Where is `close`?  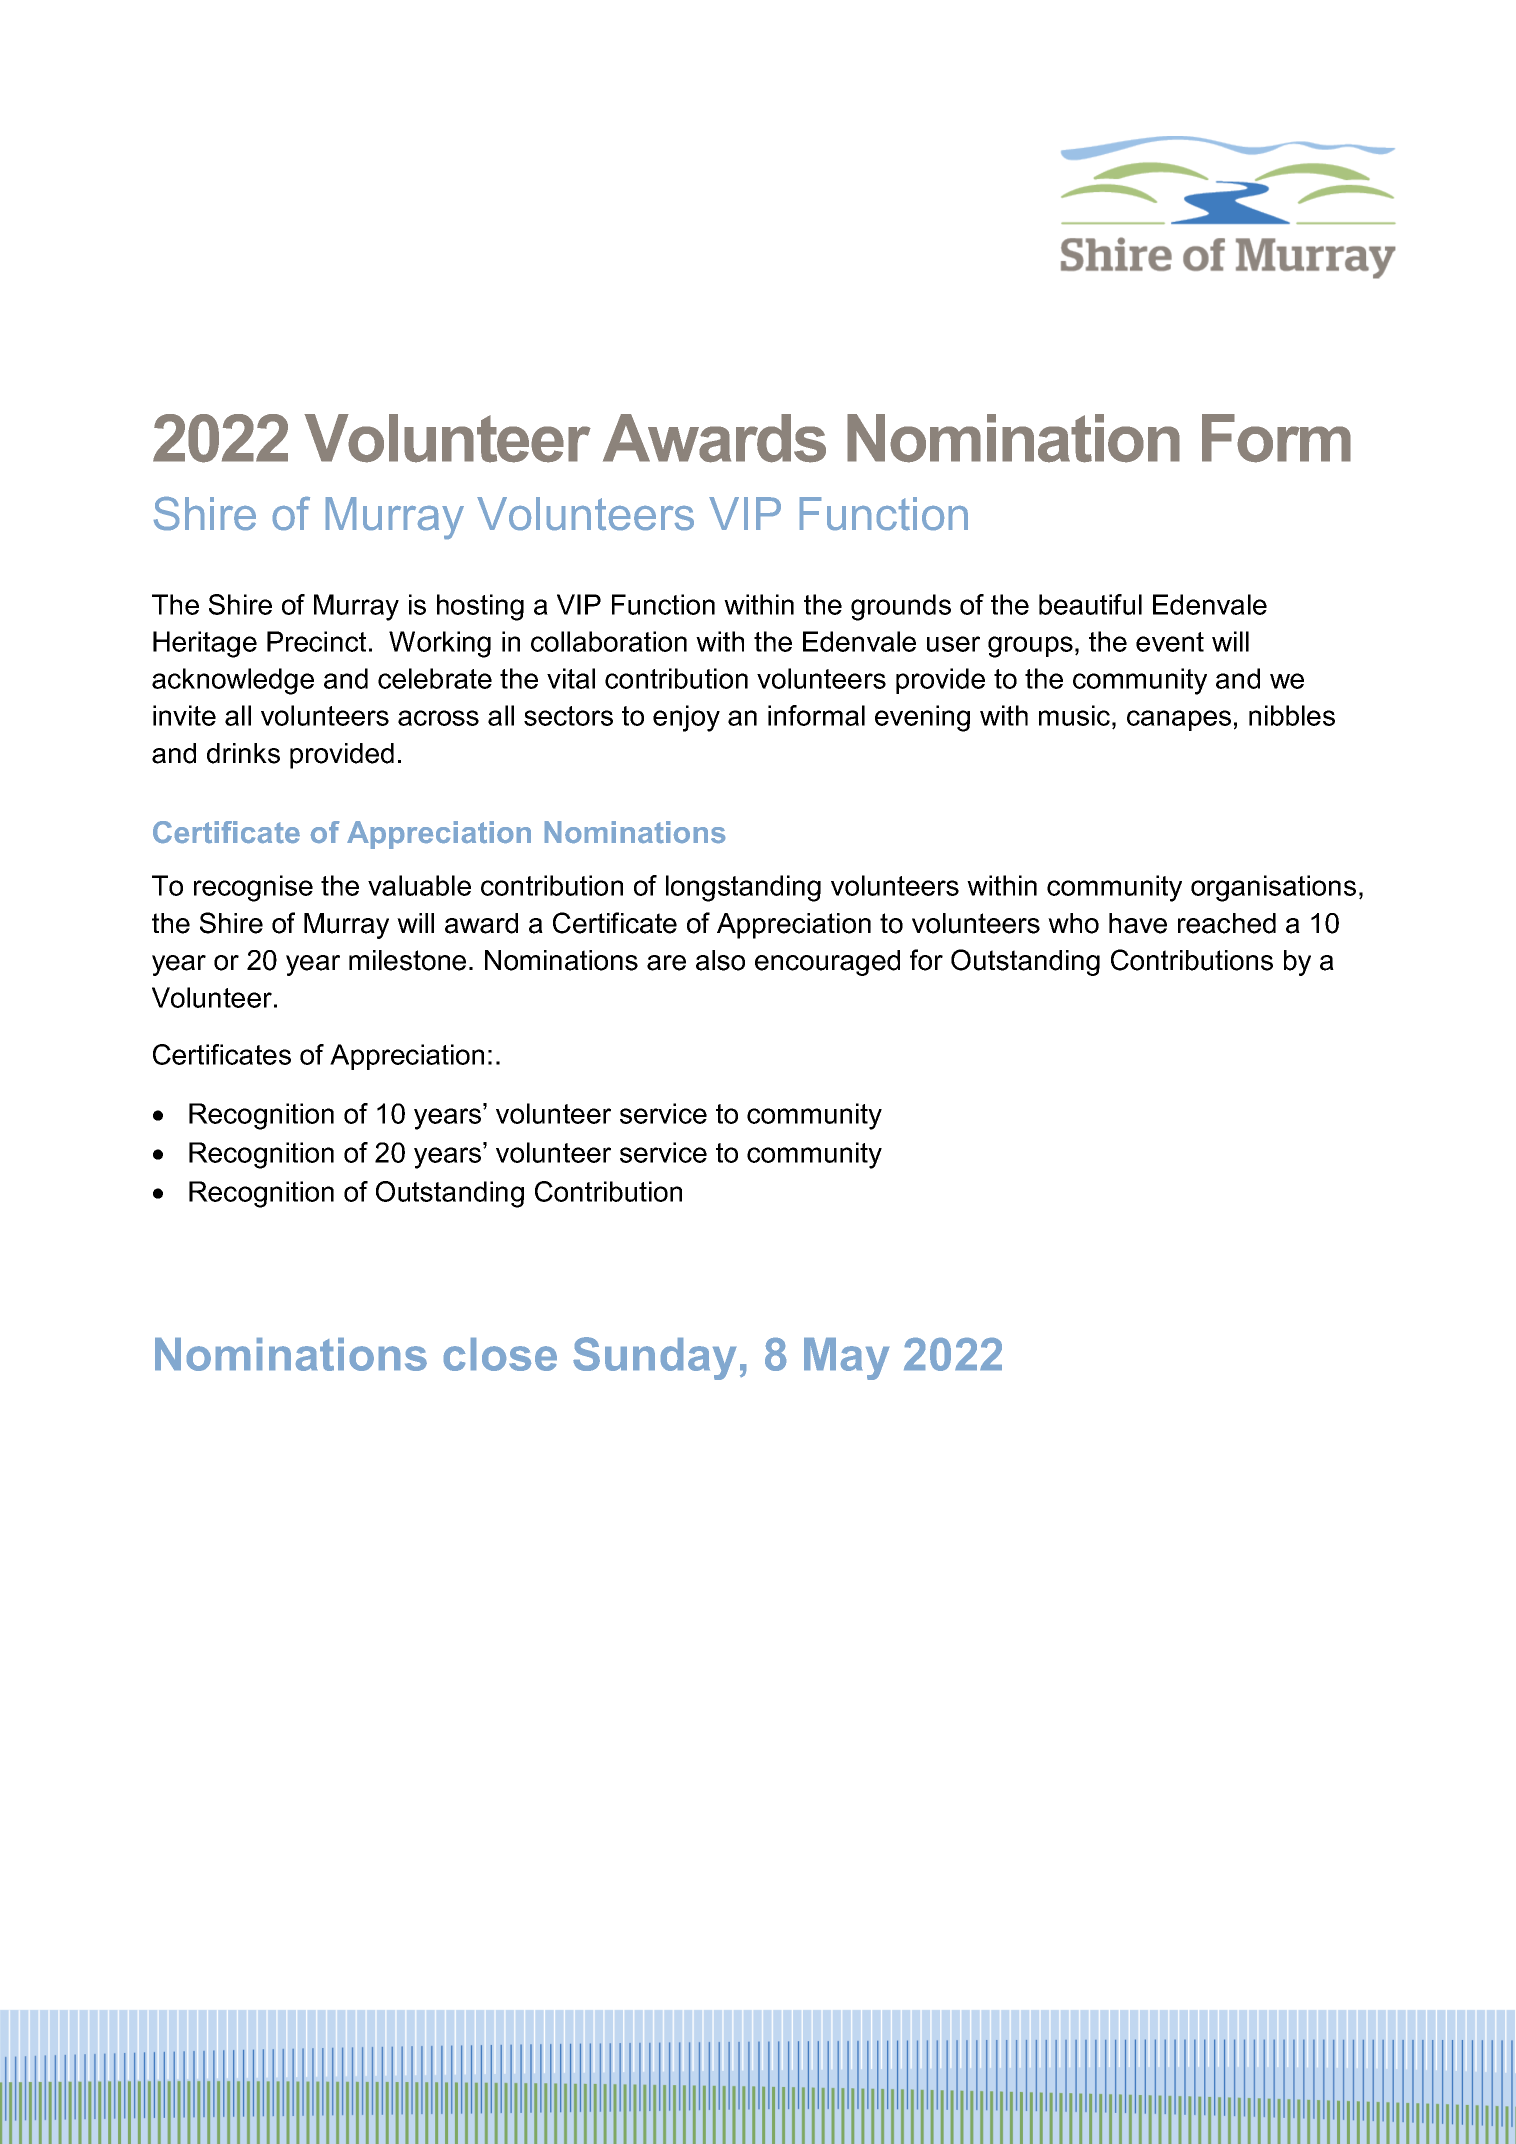
close is located at coordinates (500, 1354).
